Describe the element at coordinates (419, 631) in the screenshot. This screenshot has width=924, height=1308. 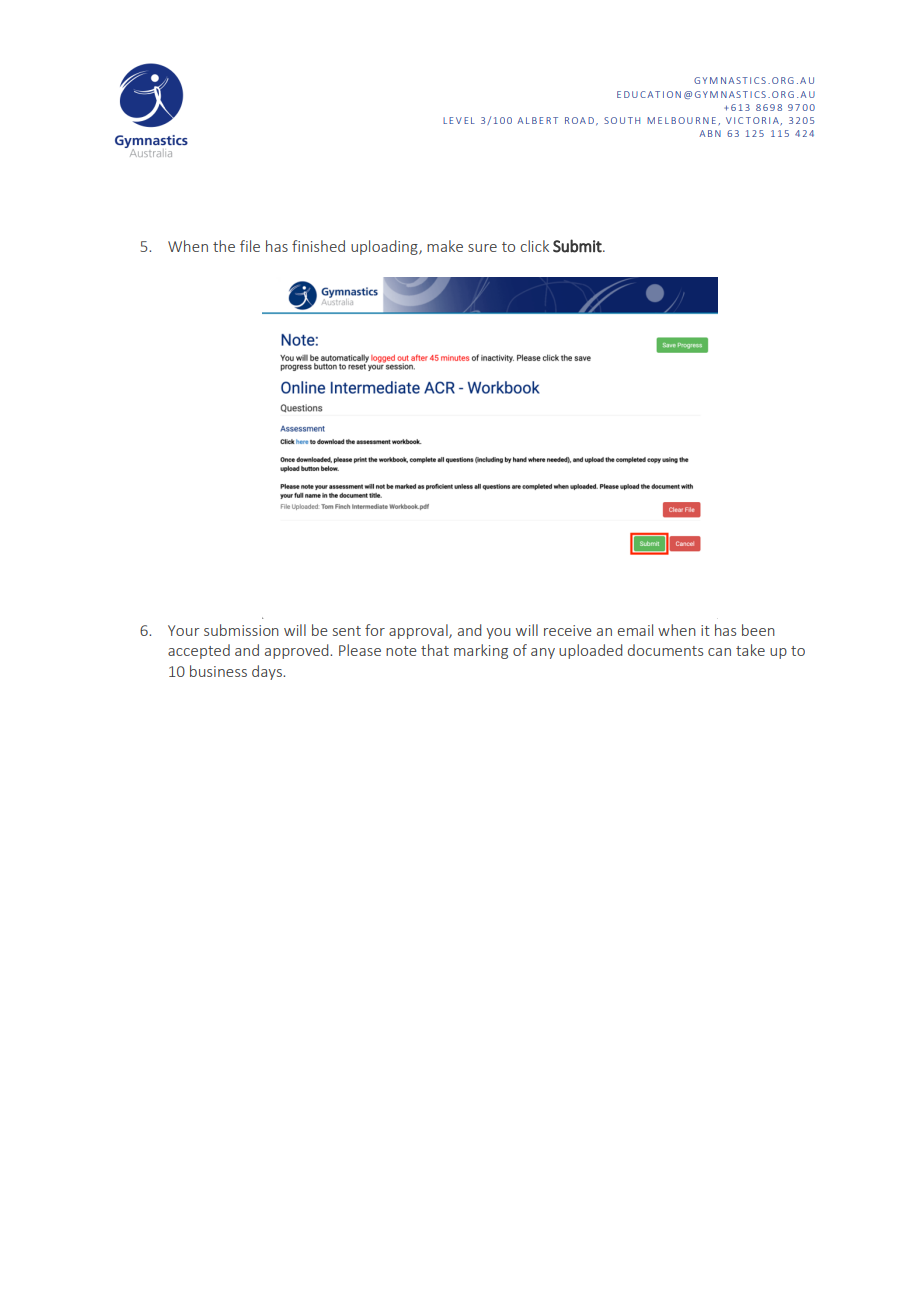
I see `approval` at that location.
